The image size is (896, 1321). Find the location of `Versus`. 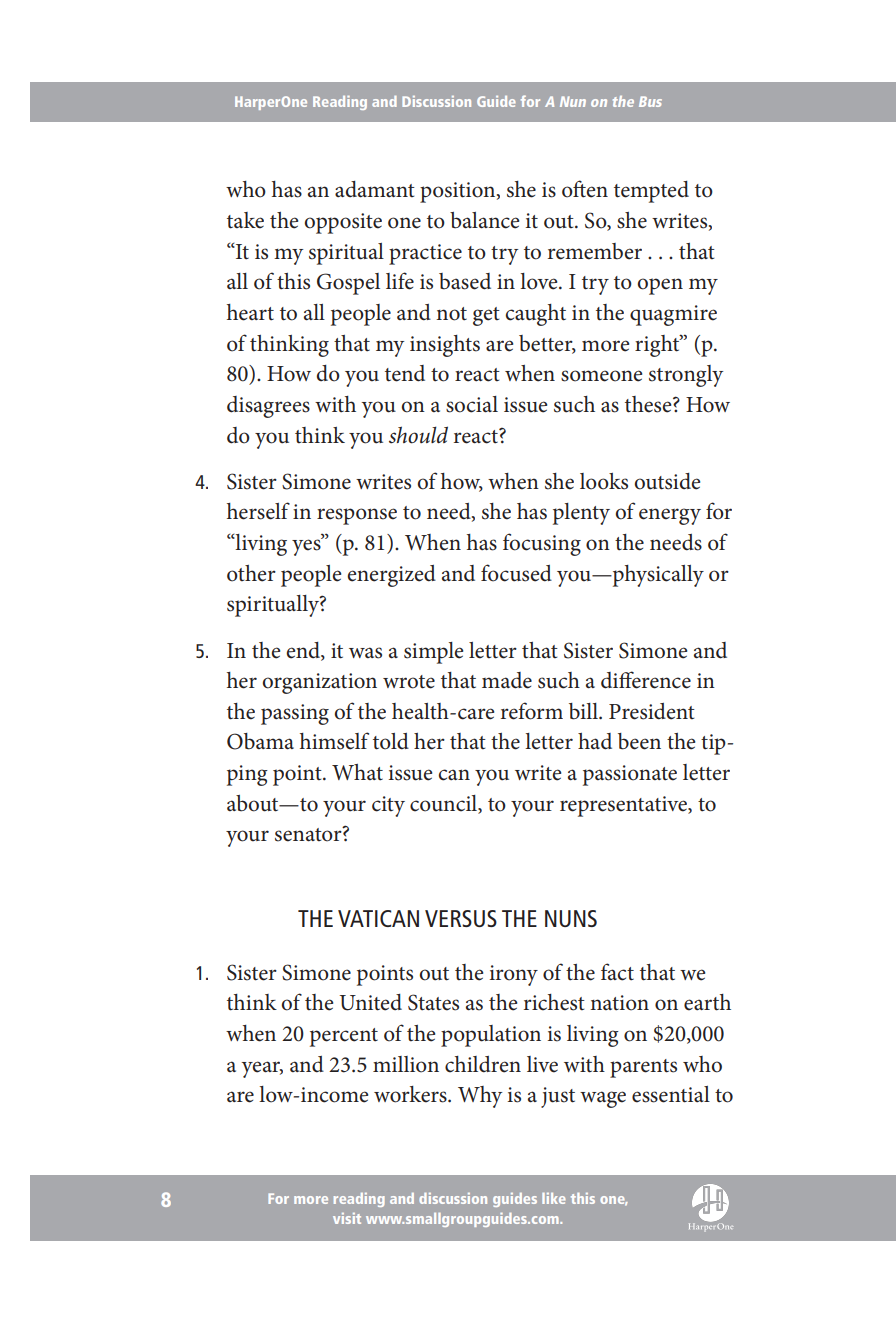

Versus is located at coordinates (461, 918).
